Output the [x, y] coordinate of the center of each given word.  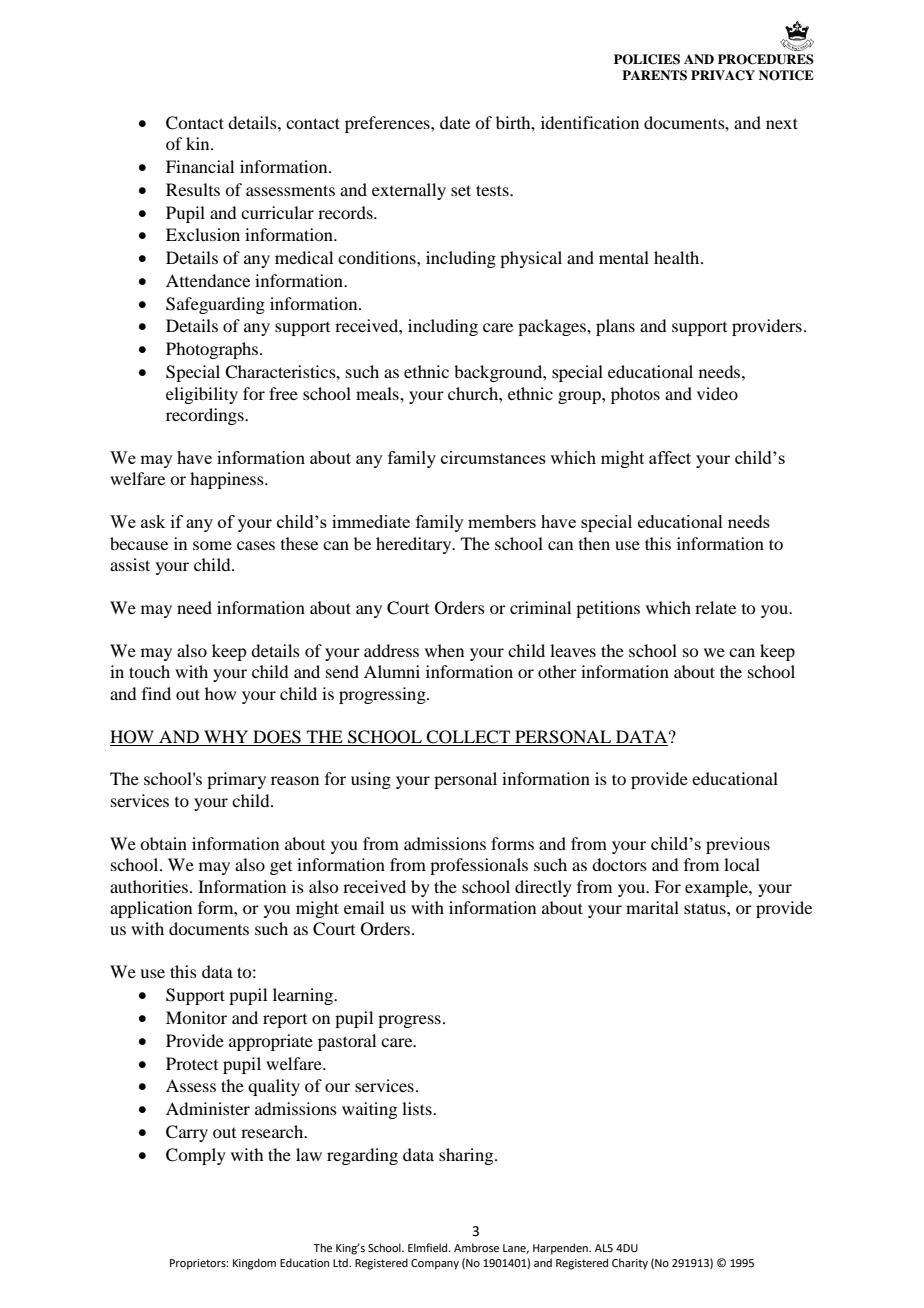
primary [236, 780]
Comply [196, 1156]
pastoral [347, 1042]
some [212, 545]
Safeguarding [215, 305]
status [706, 908]
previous [738, 845]
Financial [200, 166]
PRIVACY [723, 75]
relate [715, 607]
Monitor [196, 1017]
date [455, 122]
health [678, 257]
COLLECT [468, 737]
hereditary [415, 545]
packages [553, 327]
